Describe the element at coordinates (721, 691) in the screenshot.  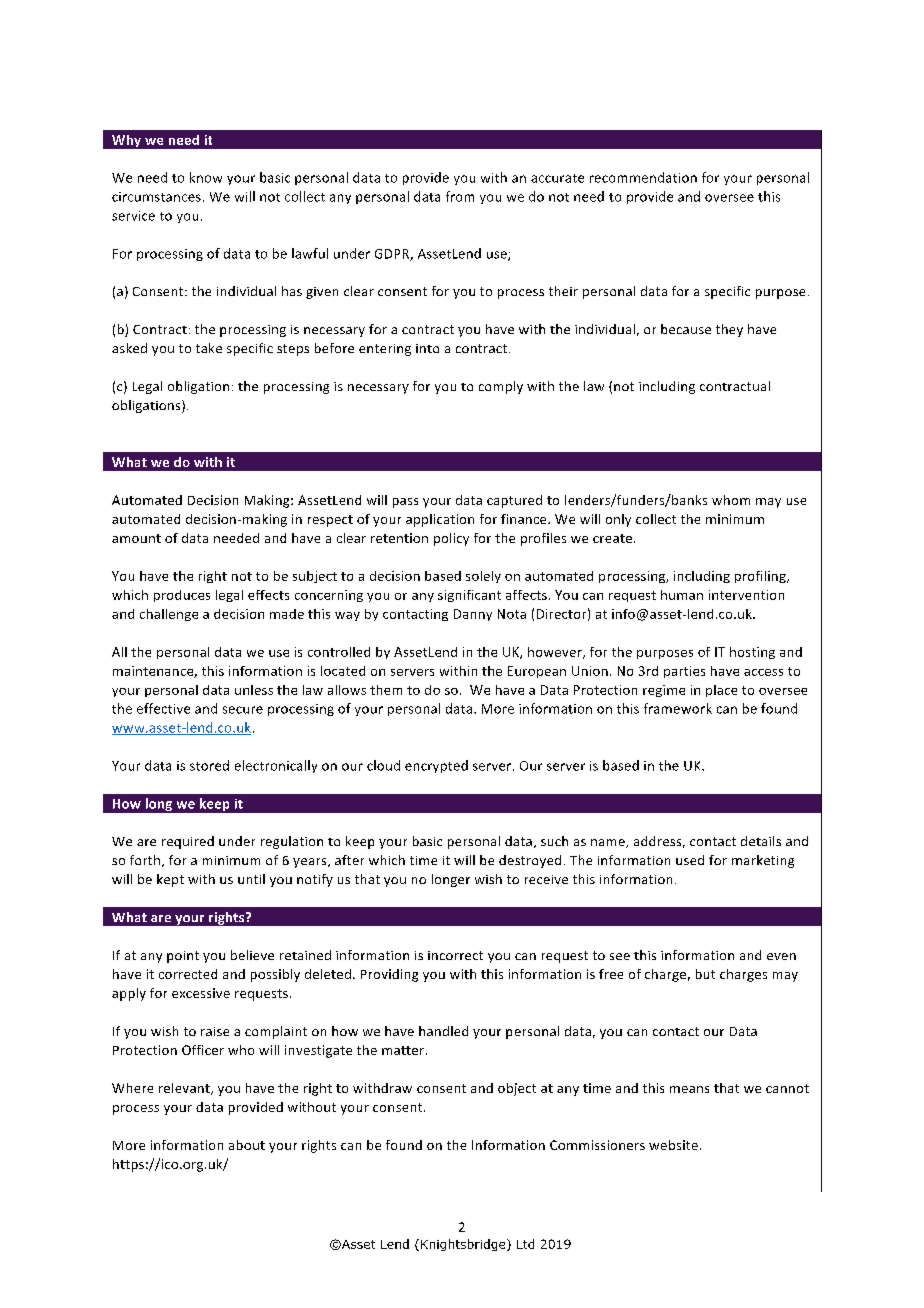
I see `place` at that location.
